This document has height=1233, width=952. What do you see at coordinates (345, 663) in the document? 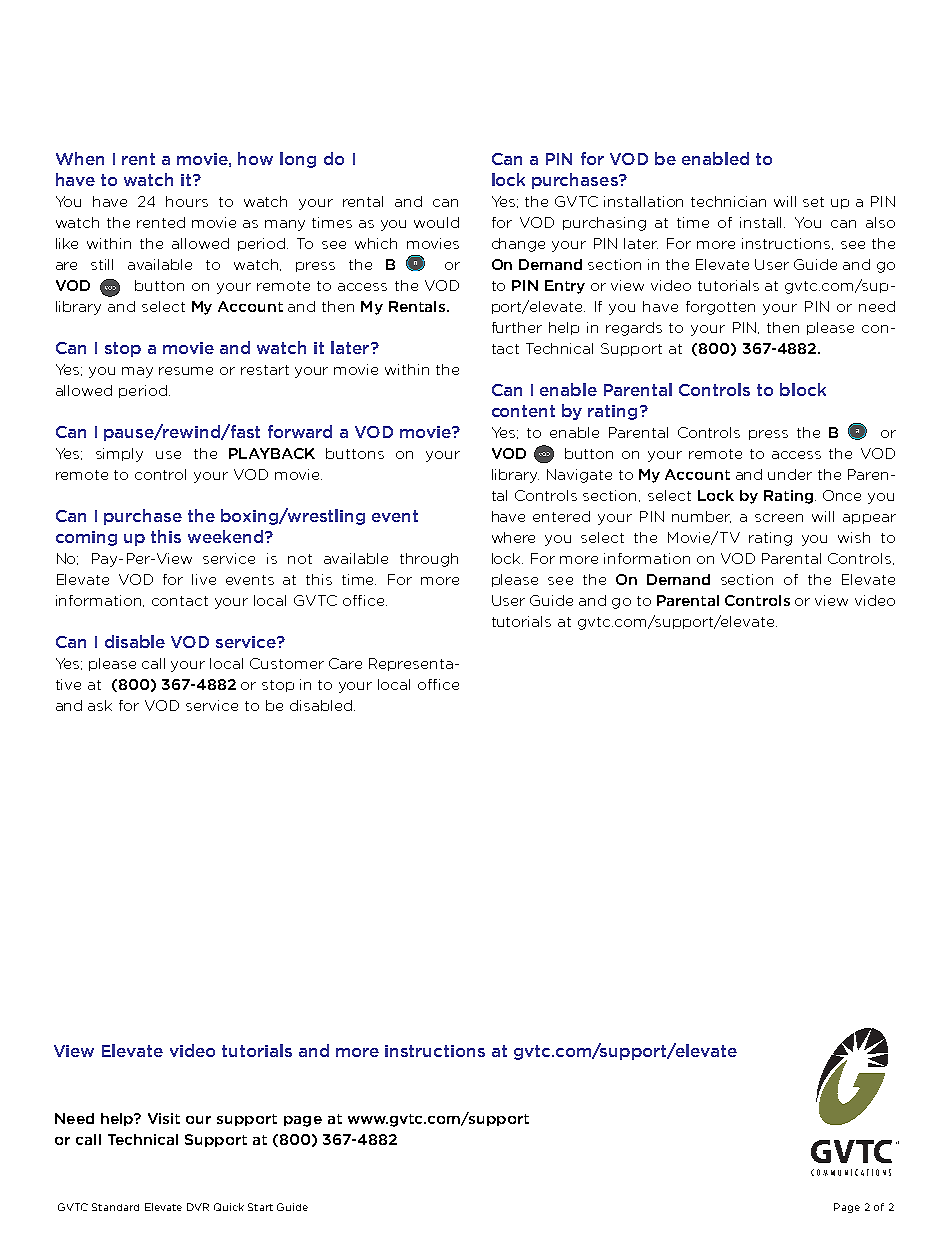
I see `Care` at bounding box center [345, 663].
